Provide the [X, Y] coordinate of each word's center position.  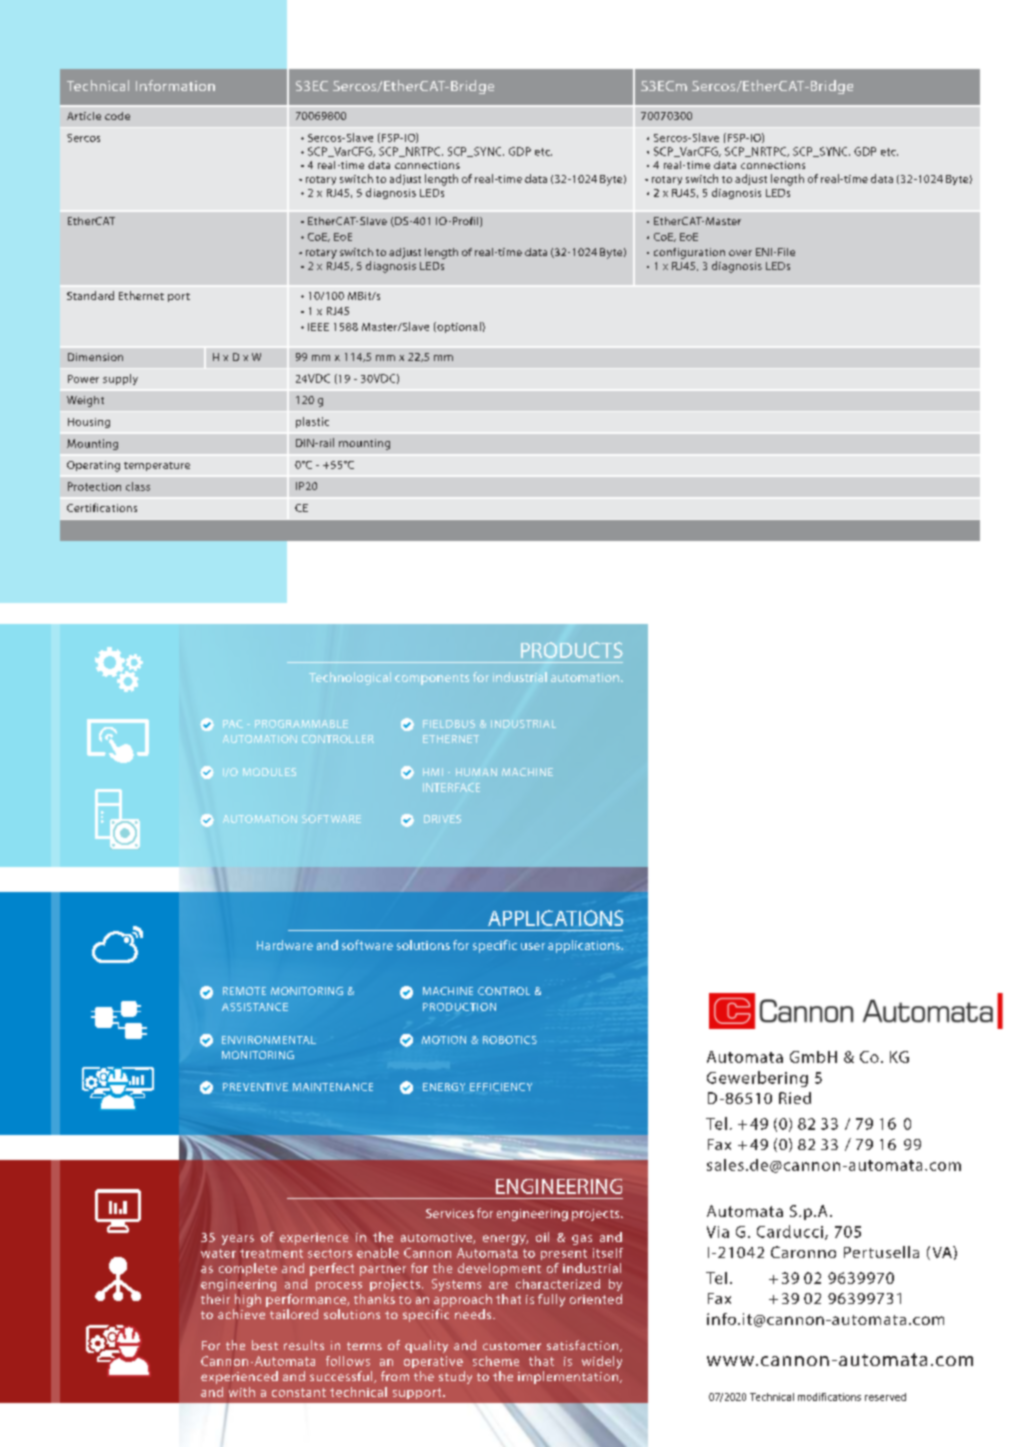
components [432, 679]
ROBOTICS [510, 1040]
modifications [829, 1397]
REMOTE [244, 991]
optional [459, 327]
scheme [496, 1361]
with [242, 1392]
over [740, 253]
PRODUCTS [572, 650]
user [533, 946]
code [117, 116]
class [138, 486]
